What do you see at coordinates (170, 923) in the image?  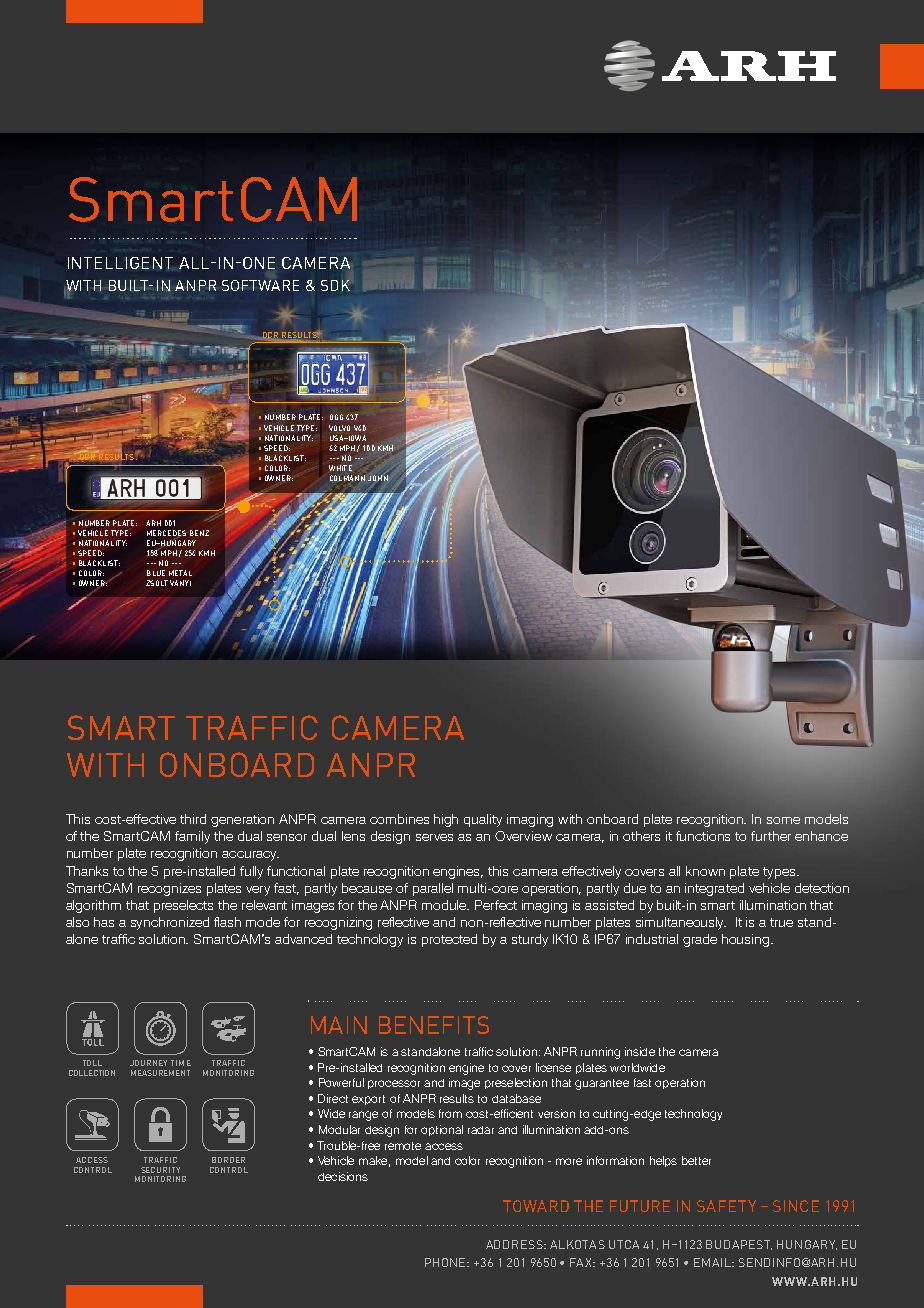 I see `synchronized` at bounding box center [170, 923].
